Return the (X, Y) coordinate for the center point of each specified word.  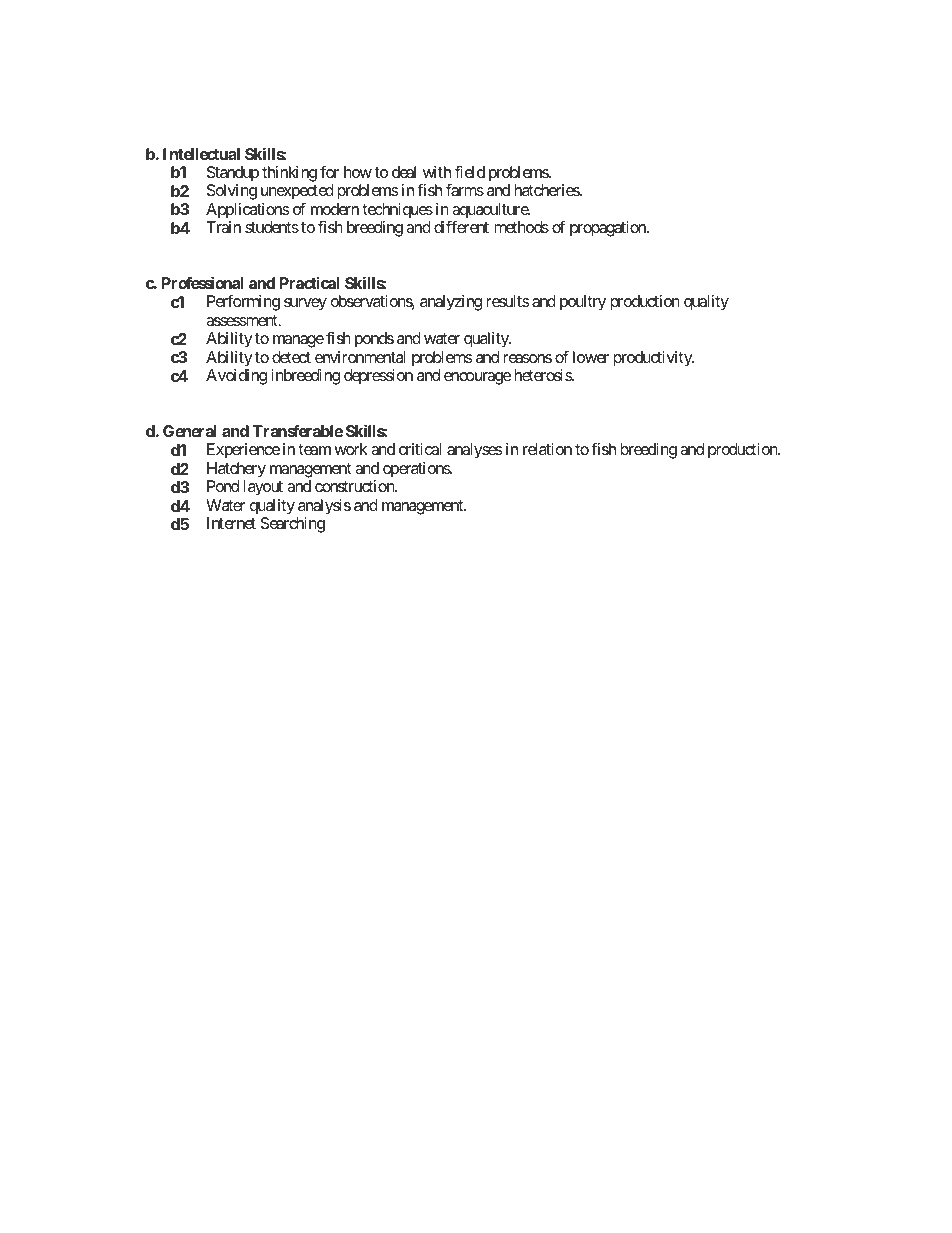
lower (591, 357)
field (470, 171)
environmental (360, 357)
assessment (243, 320)
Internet (231, 523)
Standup (233, 174)
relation (547, 449)
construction (355, 486)
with (437, 172)
